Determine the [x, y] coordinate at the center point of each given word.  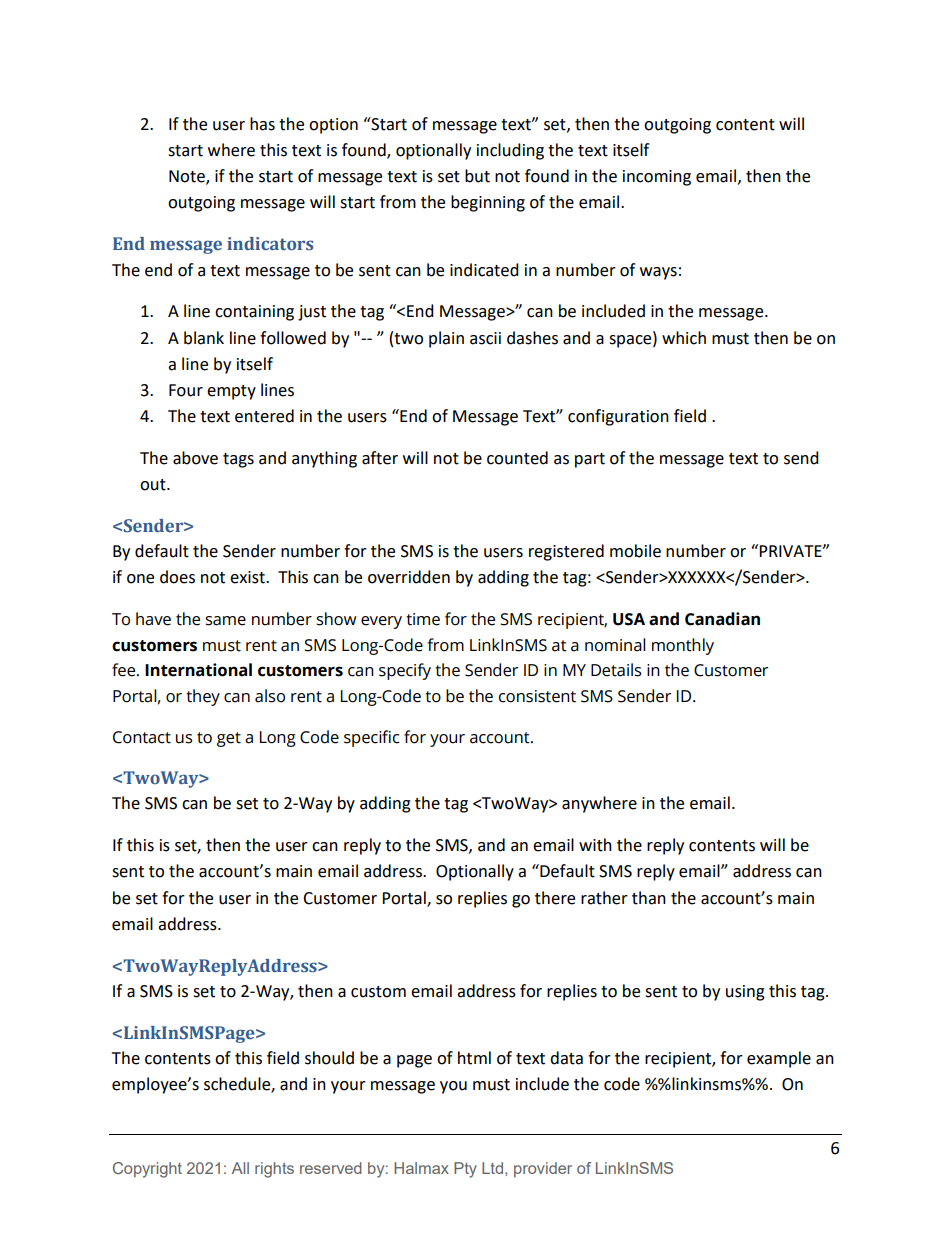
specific [372, 738]
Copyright [147, 1170]
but [477, 176]
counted [517, 458]
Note [188, 177]
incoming [657, 178]
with [595, 845]
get [229, 739]
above [195, 458]
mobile [635, 551]
